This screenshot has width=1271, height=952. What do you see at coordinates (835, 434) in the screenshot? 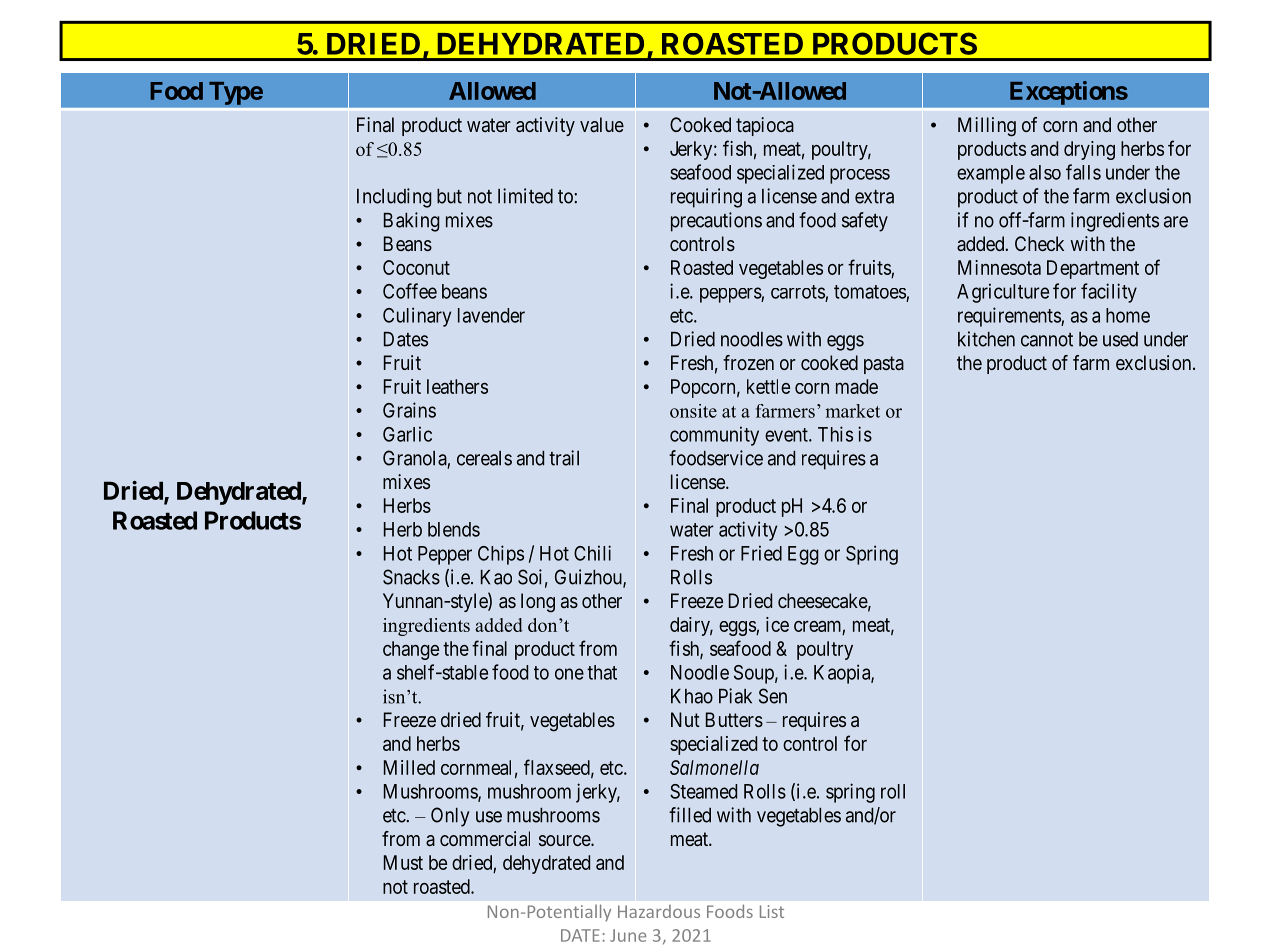
I see `This` at bounding box center [835, 434].
